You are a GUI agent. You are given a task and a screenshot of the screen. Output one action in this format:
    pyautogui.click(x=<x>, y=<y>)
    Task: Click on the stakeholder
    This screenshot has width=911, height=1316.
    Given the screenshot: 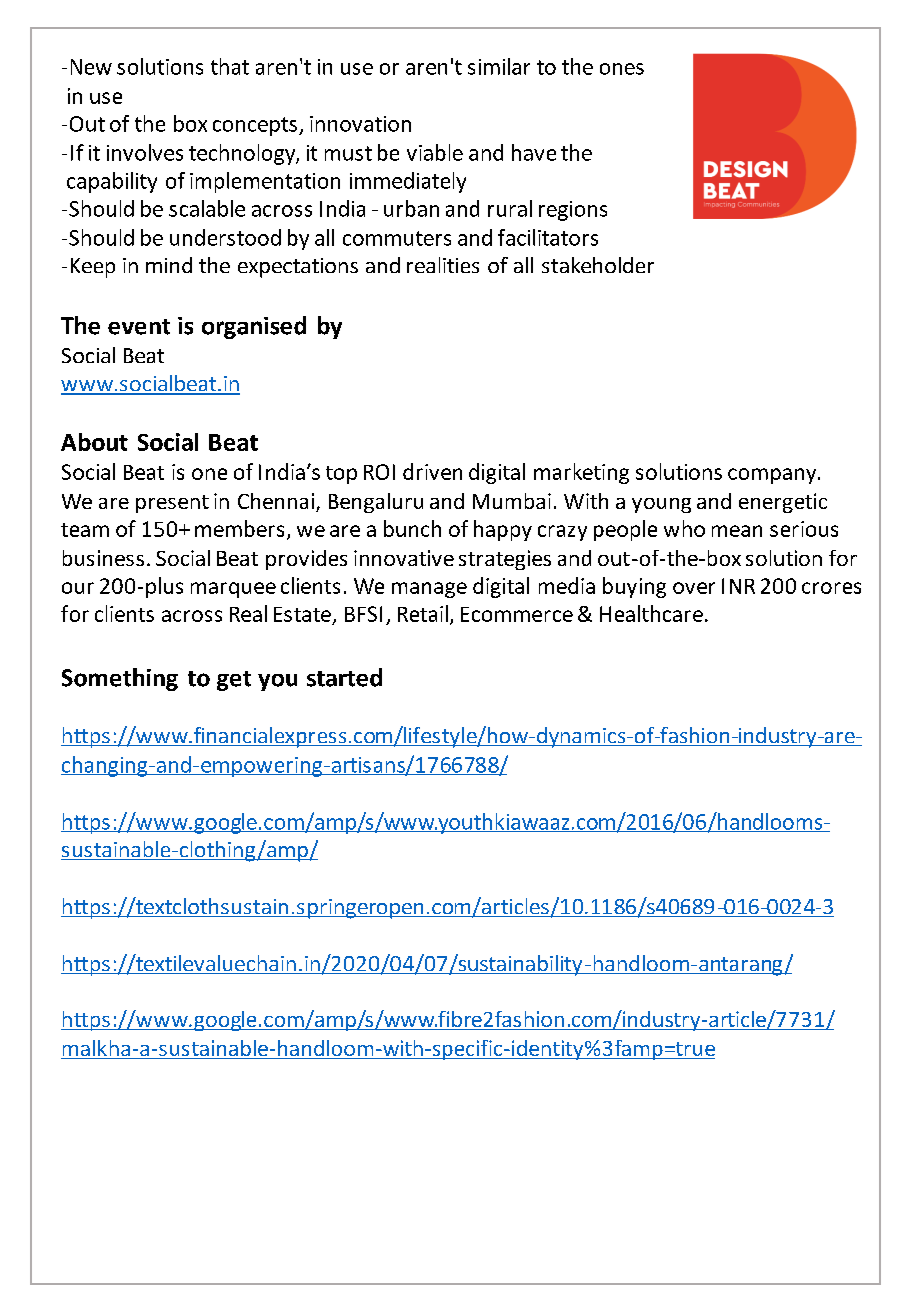 What is the action you would take?
    pyautogui.click(x=598, y=265)
